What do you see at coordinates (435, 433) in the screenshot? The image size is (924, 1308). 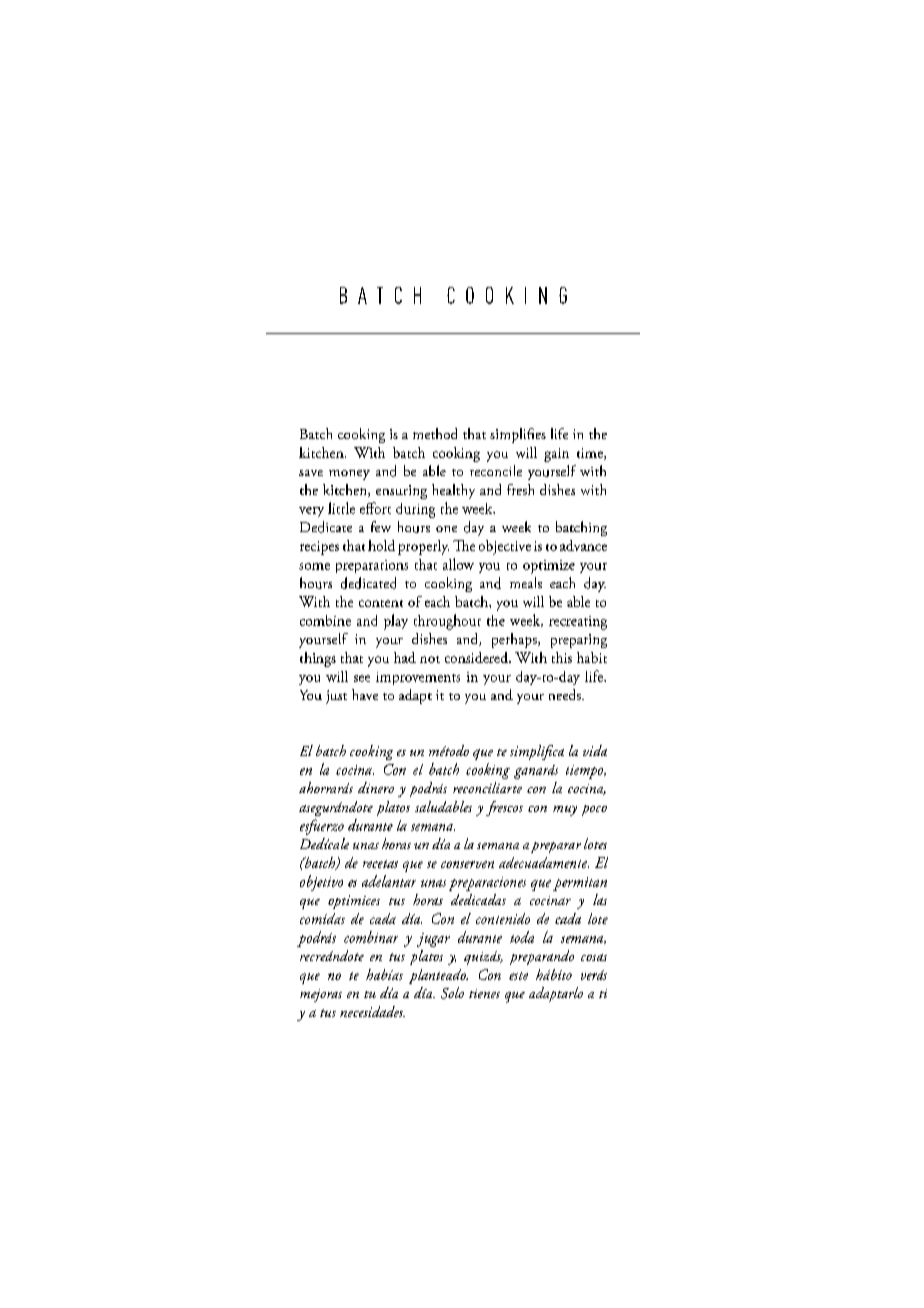 I see `method` at bounding box center [435, 433].
